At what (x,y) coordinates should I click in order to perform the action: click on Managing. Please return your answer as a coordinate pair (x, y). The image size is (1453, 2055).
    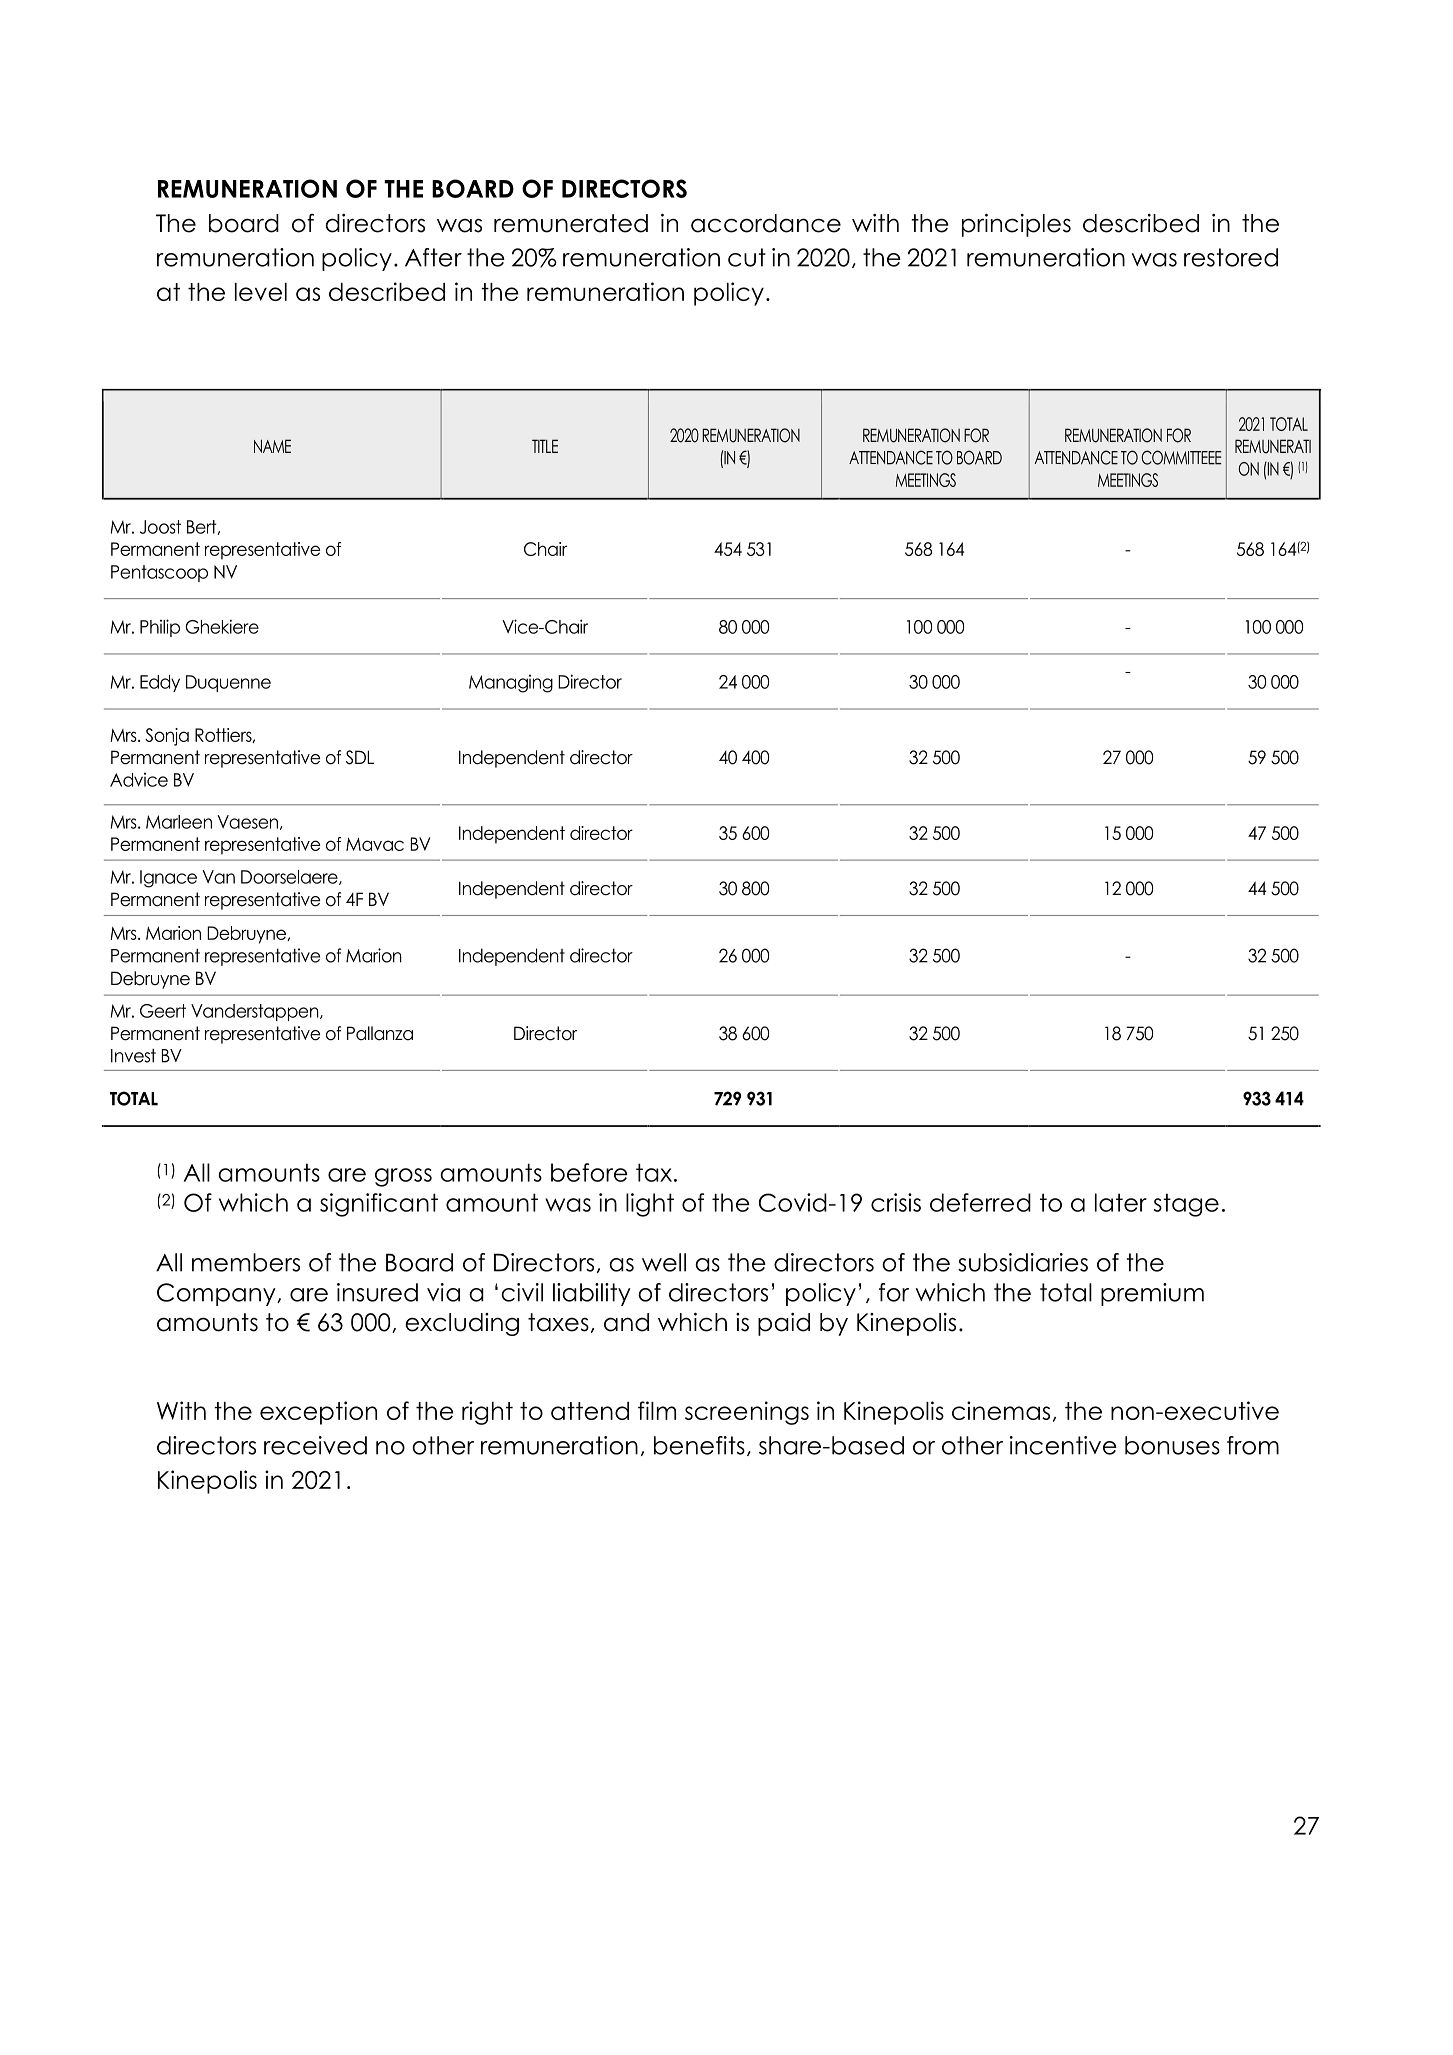
    Looking at the image, I should click on (511, 684).
